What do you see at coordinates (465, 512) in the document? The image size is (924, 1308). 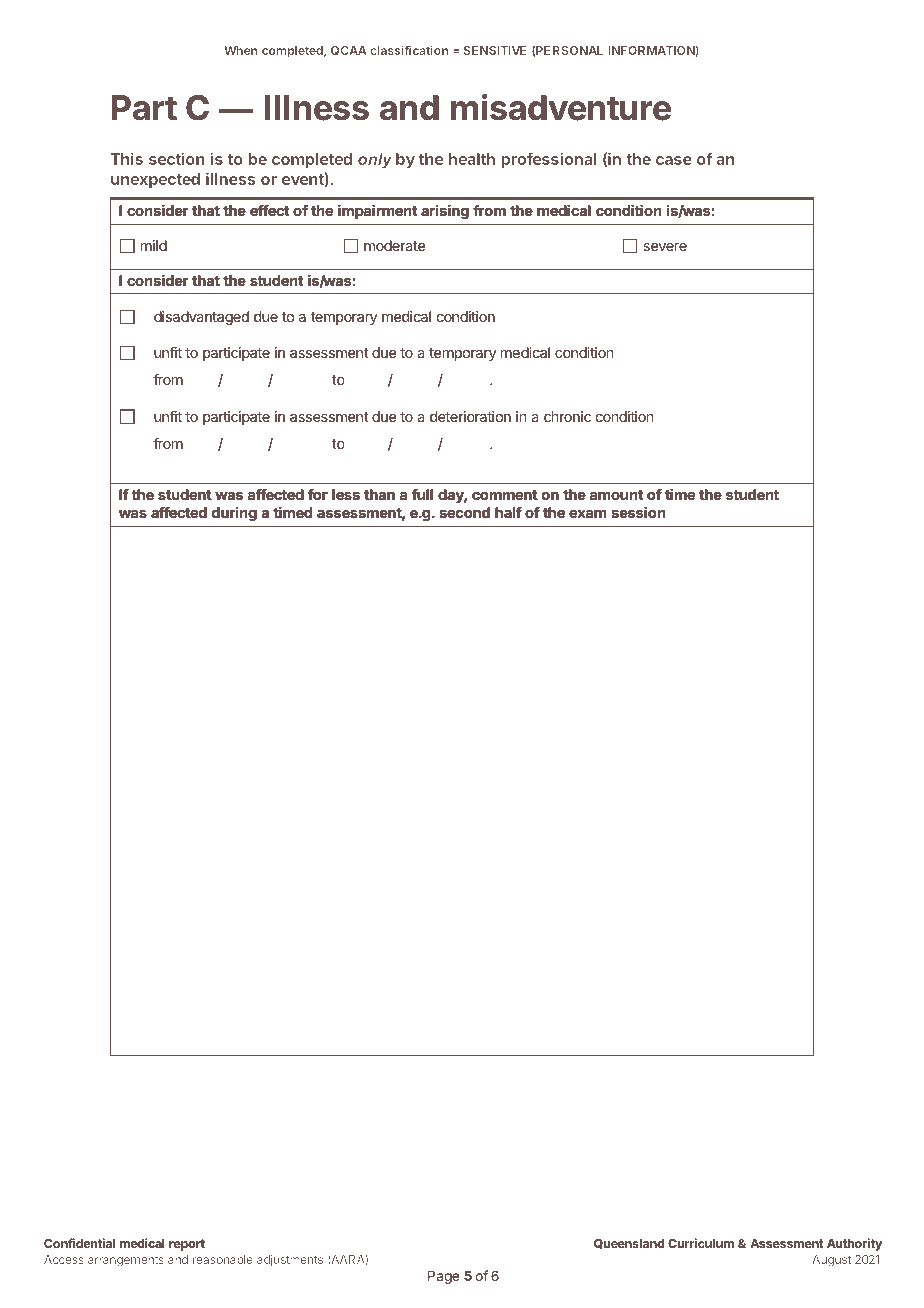 I see `second` at bounding box center [465, 512].
